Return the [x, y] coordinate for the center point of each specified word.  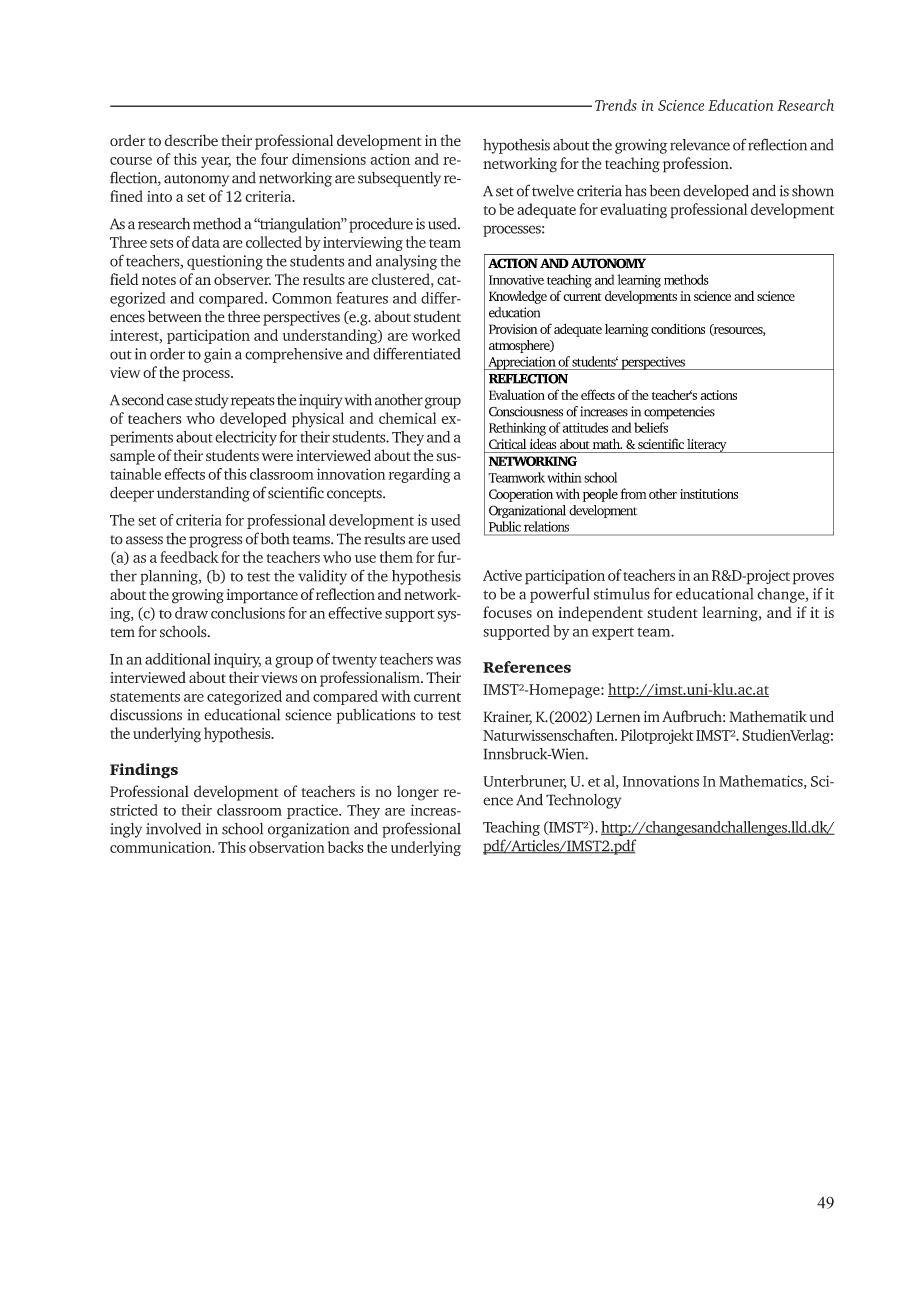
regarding [420, 475]
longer [418, 793]
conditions [678, 328]
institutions [709, 494]
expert [613, 633]
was [448, 660]
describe [191, 140]
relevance [700, 145]
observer [242, 279]
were [277, 457]
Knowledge [518, 297]
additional [178, 659]
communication [162, 847]
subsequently [399, 179]
